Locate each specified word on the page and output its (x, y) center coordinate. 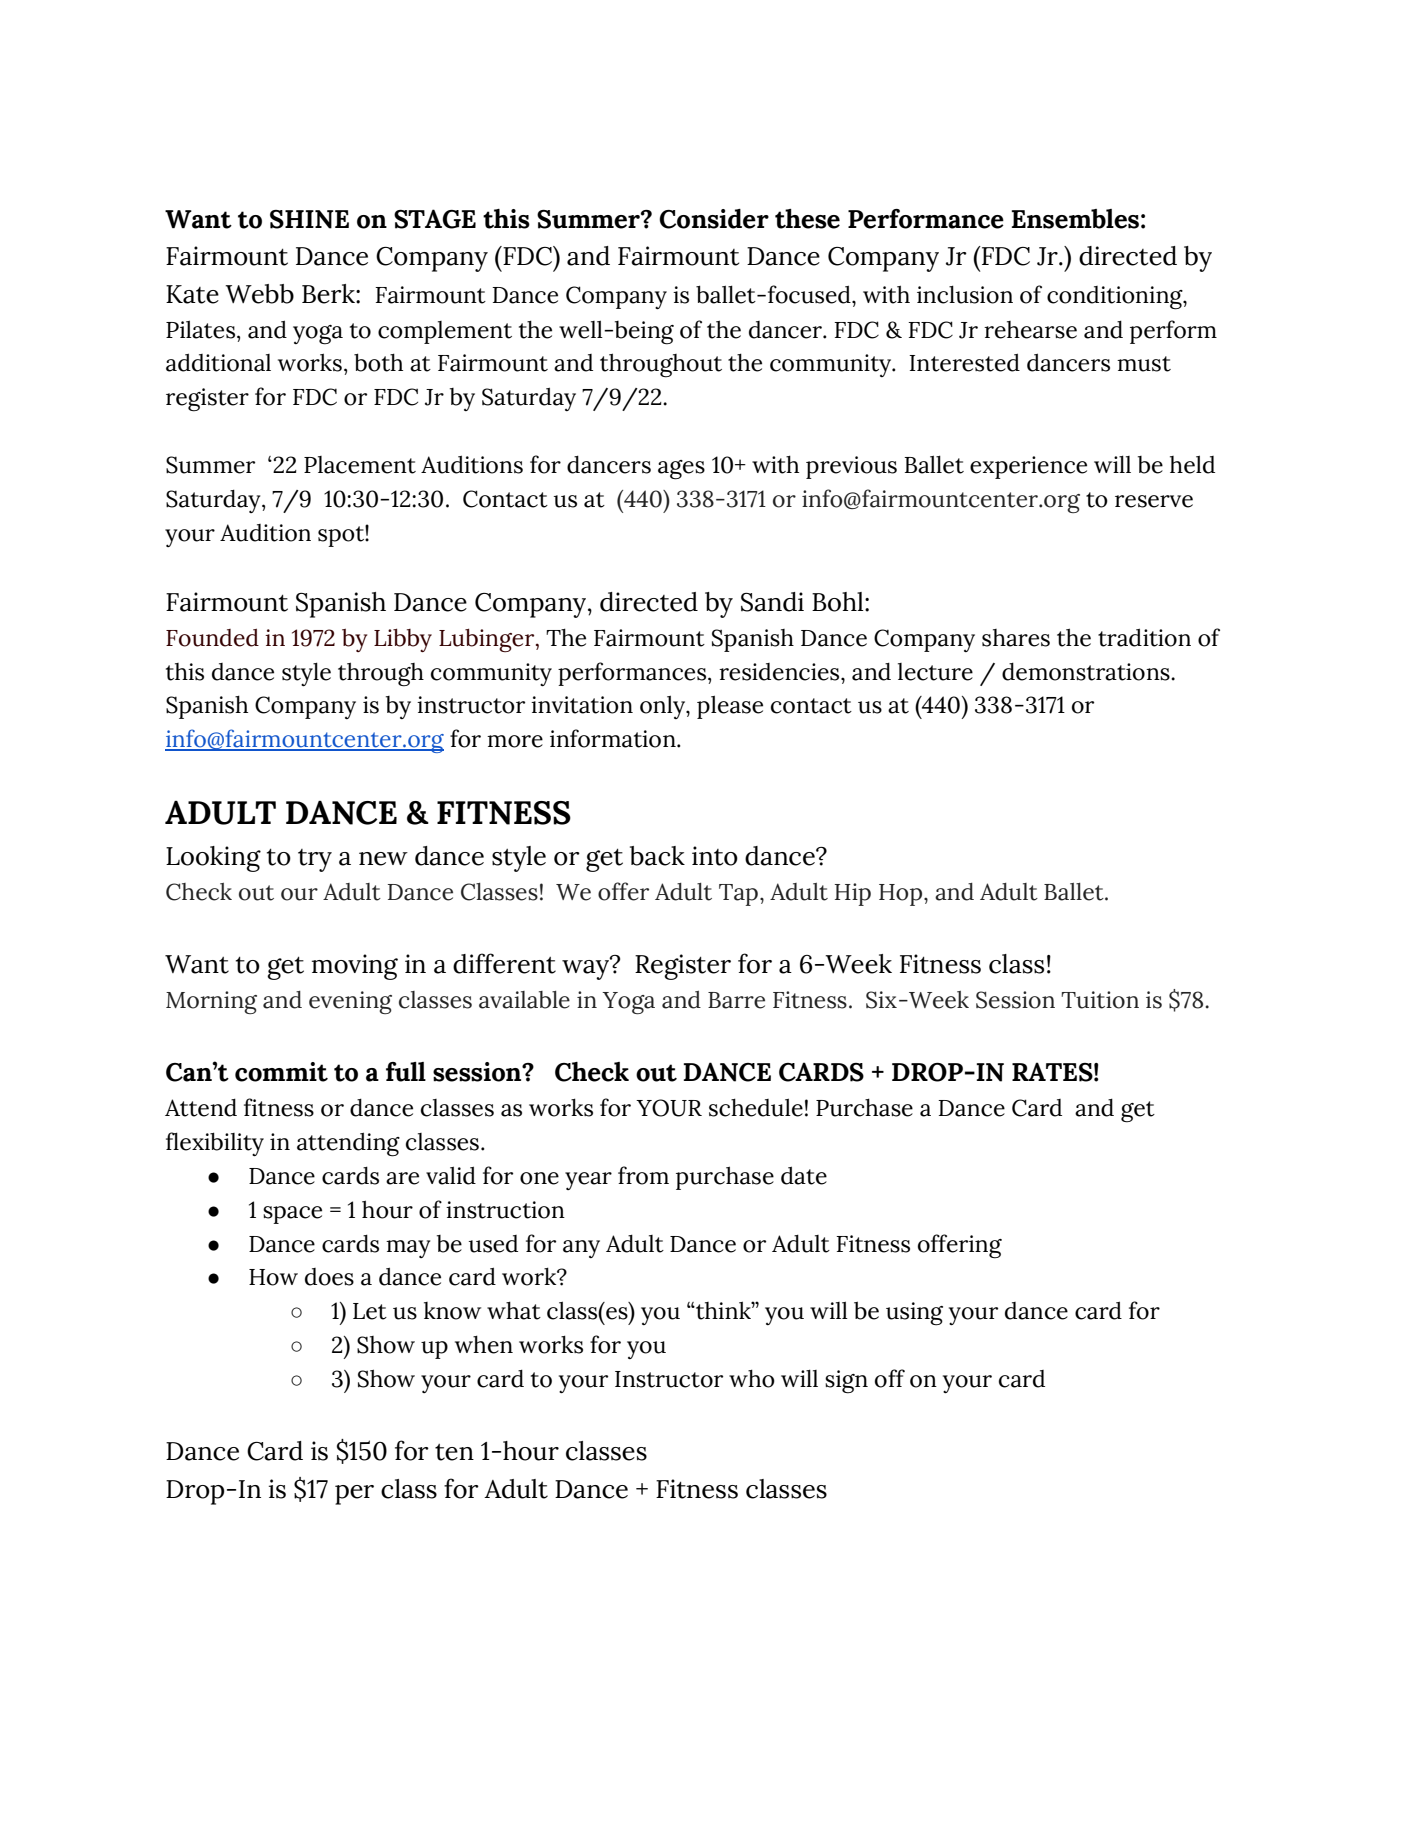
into (715, 856)
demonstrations (1087, 671)
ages (681, 470)
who (752, 1378)
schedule (756, 1107)
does (329, 1277)
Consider (714, 219)
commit (281, 1072)
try (315, 860)
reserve (1154, 501)
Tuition (1100, 1000)
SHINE (309, 219)
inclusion (965, 294)
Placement (360, 465)
